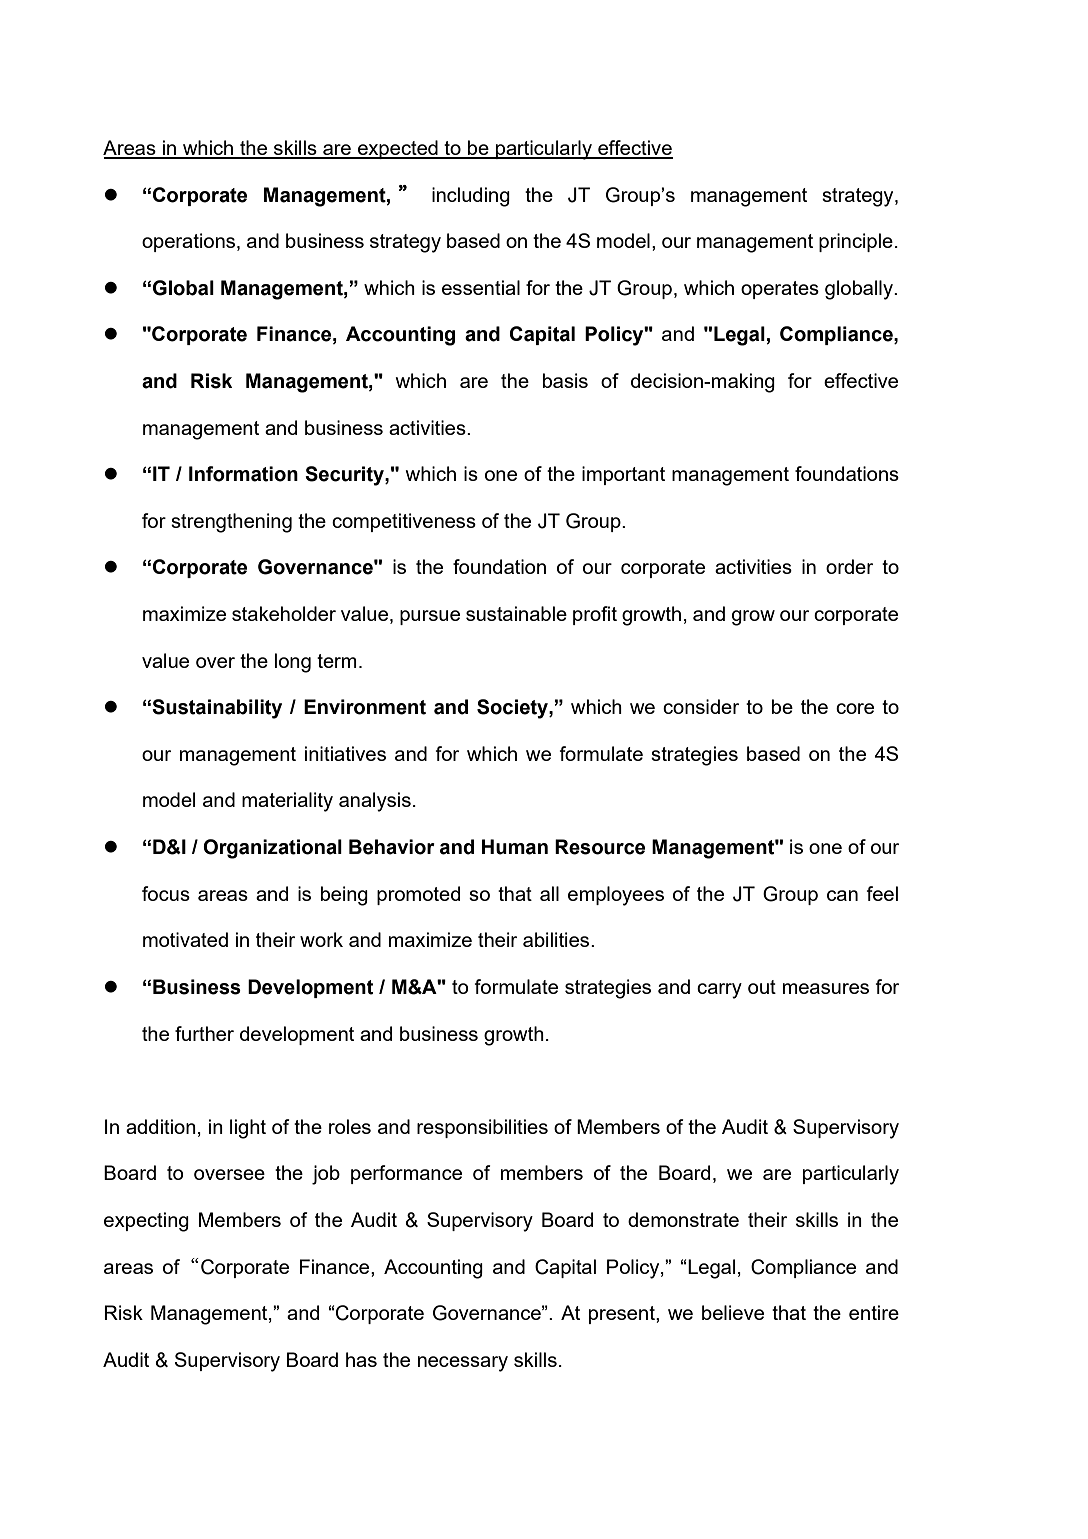  Describe the element at coordinates (762, 987) in the screenshot. I see `out` at that location.
